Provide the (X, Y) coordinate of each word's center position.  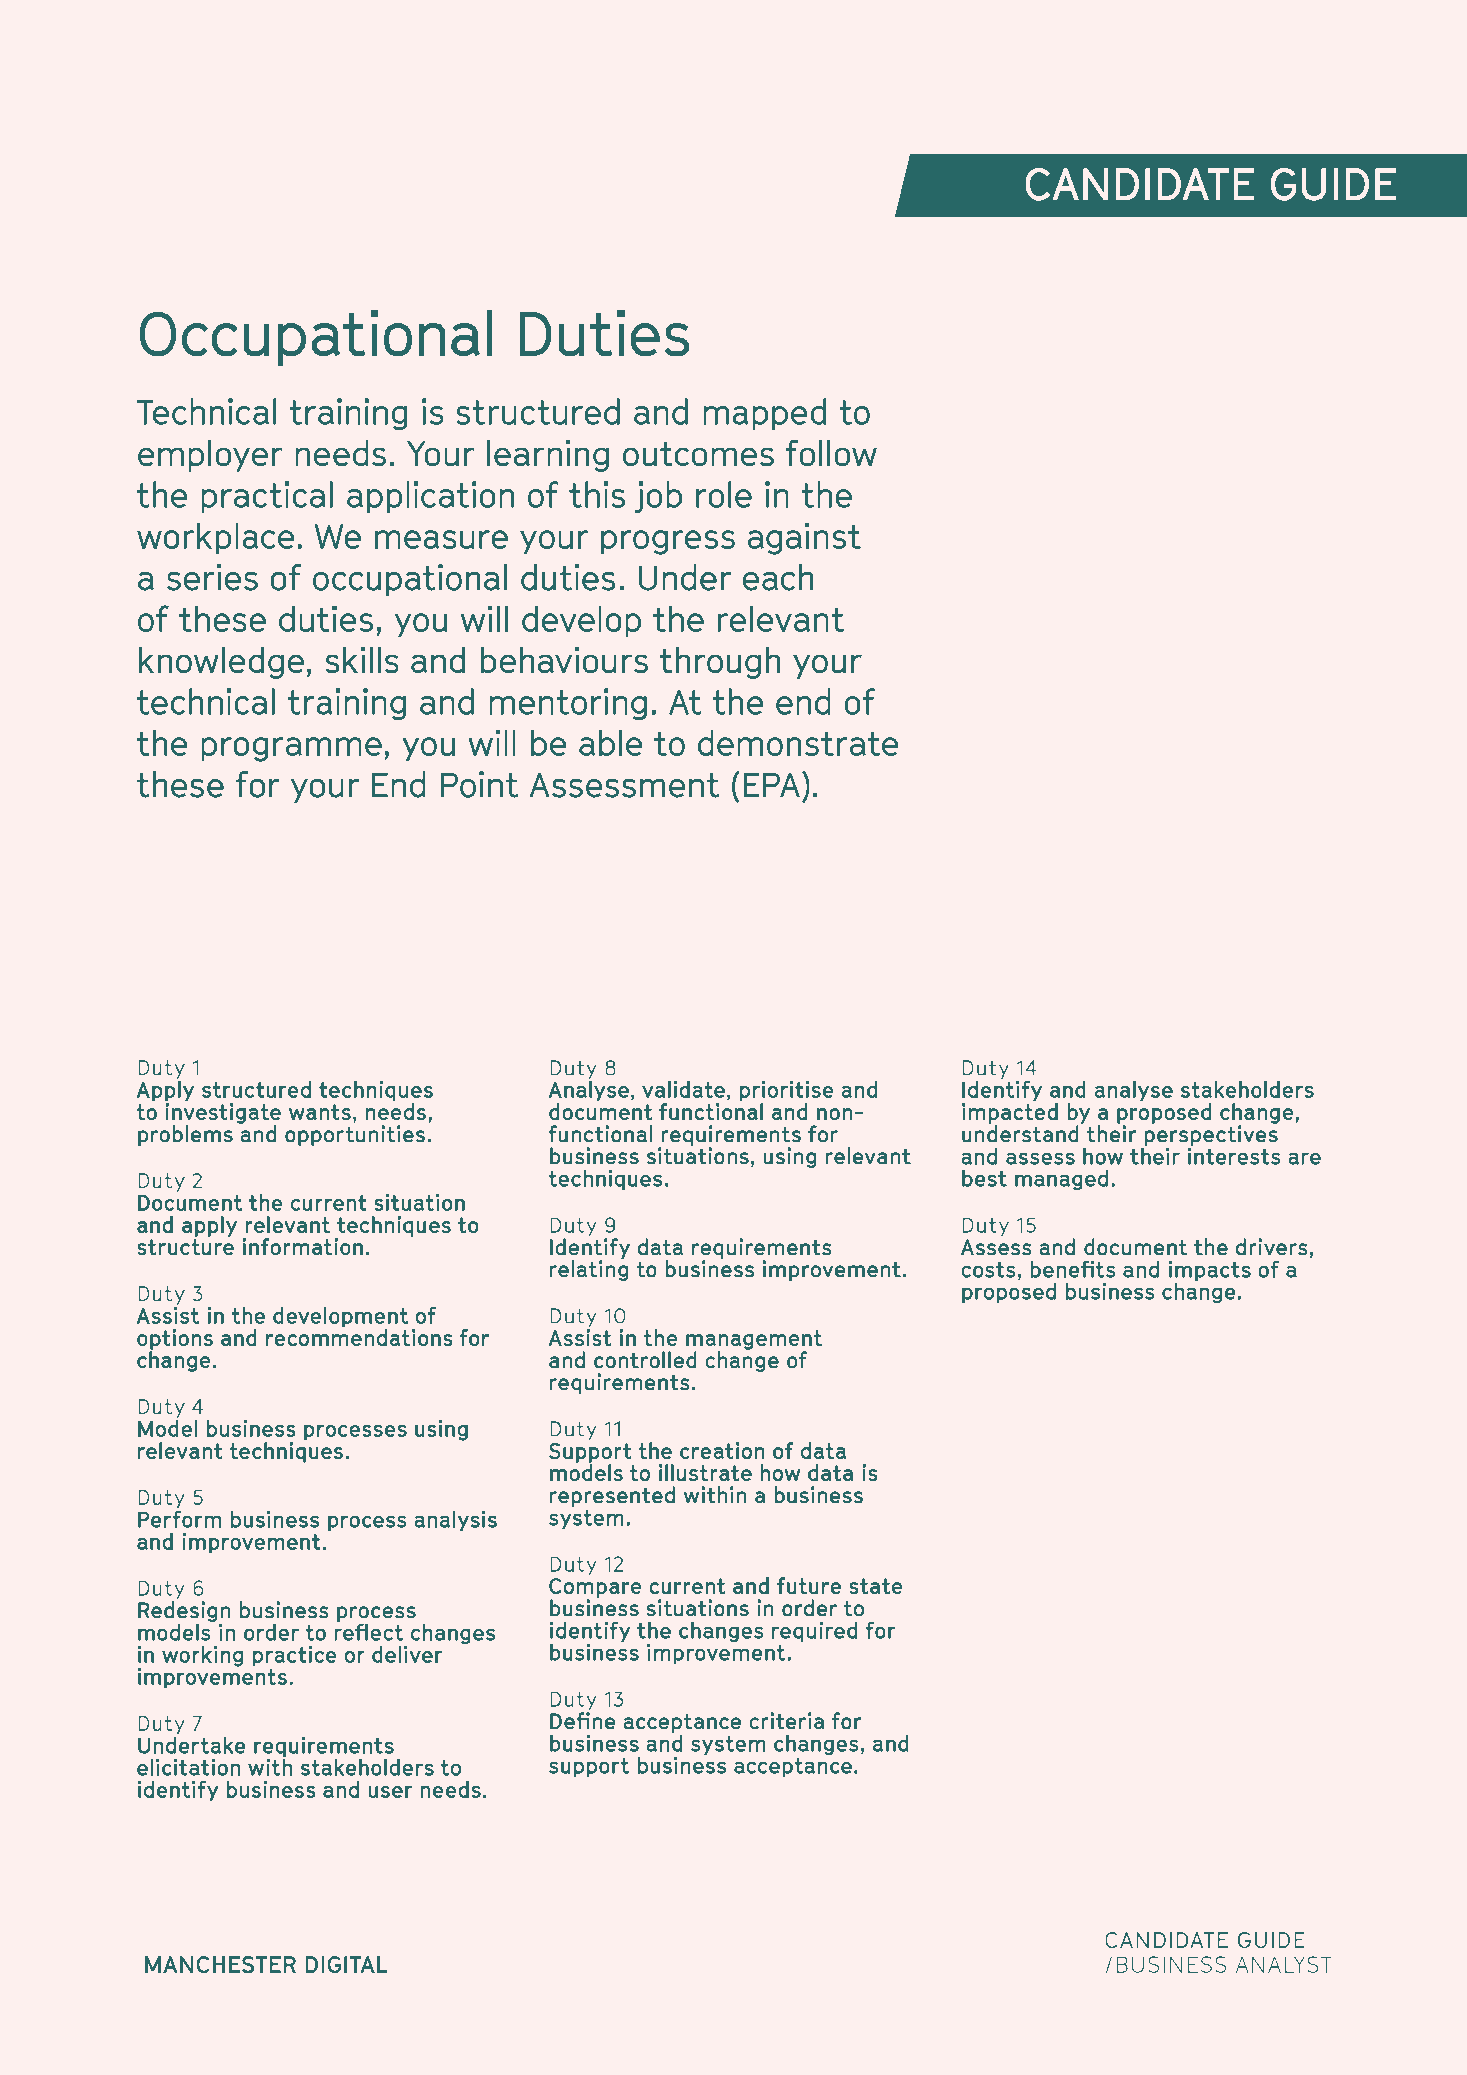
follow (831, 453)
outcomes (698, 454)
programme (291, 749)
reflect (368, 1631)
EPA (772, 784)
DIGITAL (346, 1964)
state (876, 1586)
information (303, 1246)
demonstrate (798, 742)
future (809, 1585)
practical (267, 497)
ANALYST (1283, 1964)
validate (683, 1089)
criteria (786, 1721)
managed (1061, 1180)
